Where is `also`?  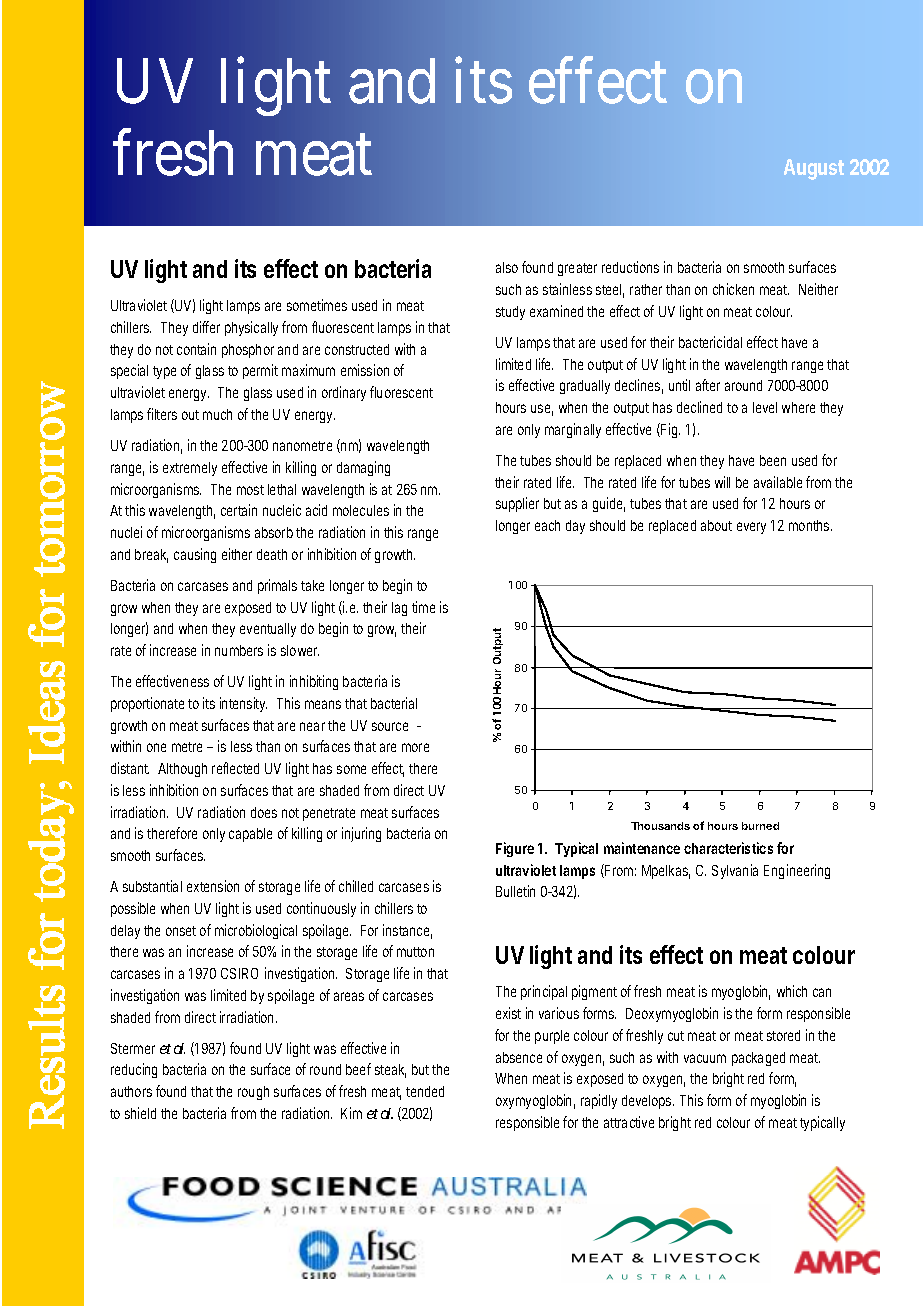 also is located at coordinates (507, 267).
